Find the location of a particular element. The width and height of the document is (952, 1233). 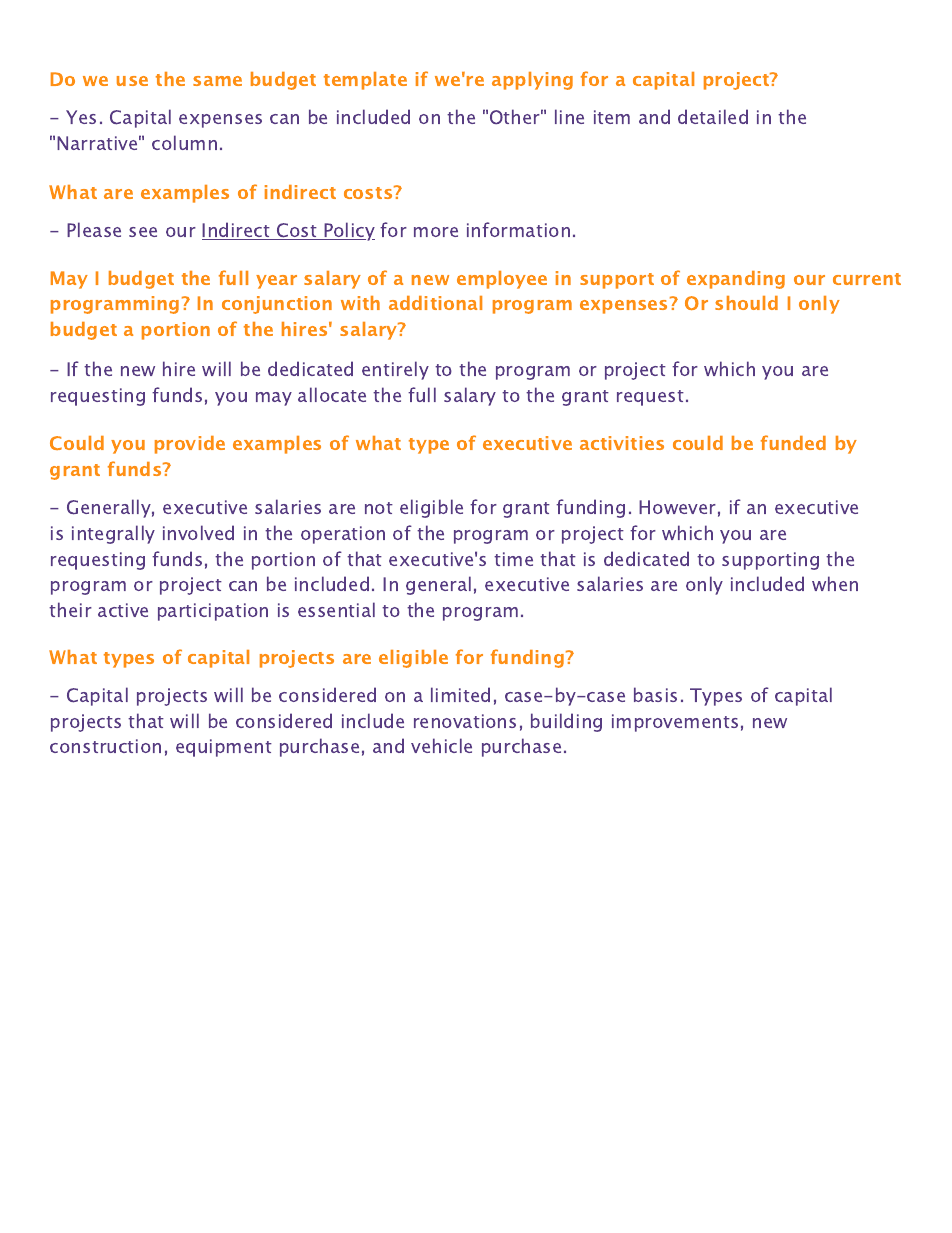

applying is located at coordinates (532, 81).
